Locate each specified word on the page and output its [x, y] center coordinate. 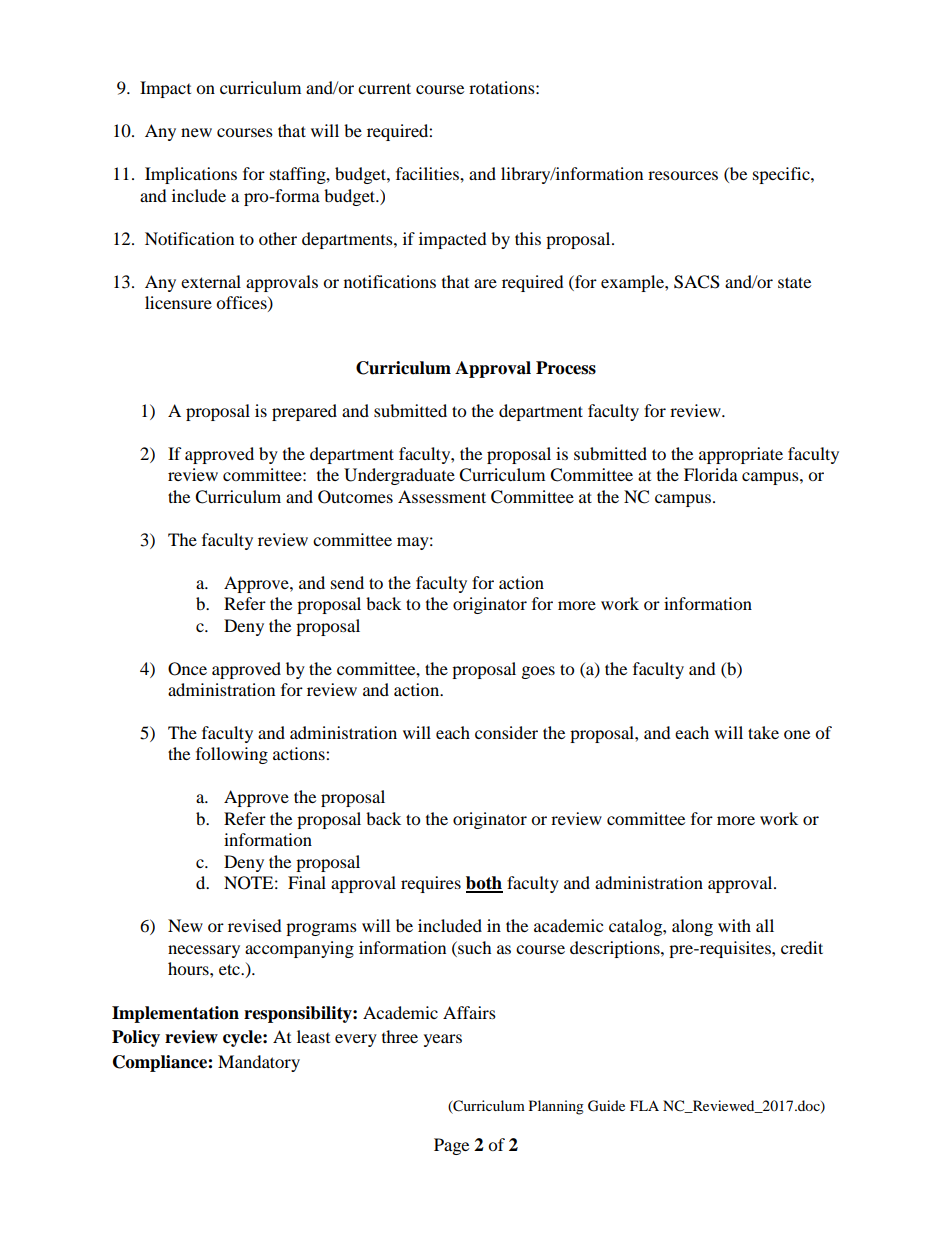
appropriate [741, 455]
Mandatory [259, 1063]
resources [683, 175]
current [384, 88]
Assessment [442, 496]
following [232, 755]
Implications [191, 175]
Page [451, 1146]
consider [506, 732]
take [763, 732]
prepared [304, 412]
